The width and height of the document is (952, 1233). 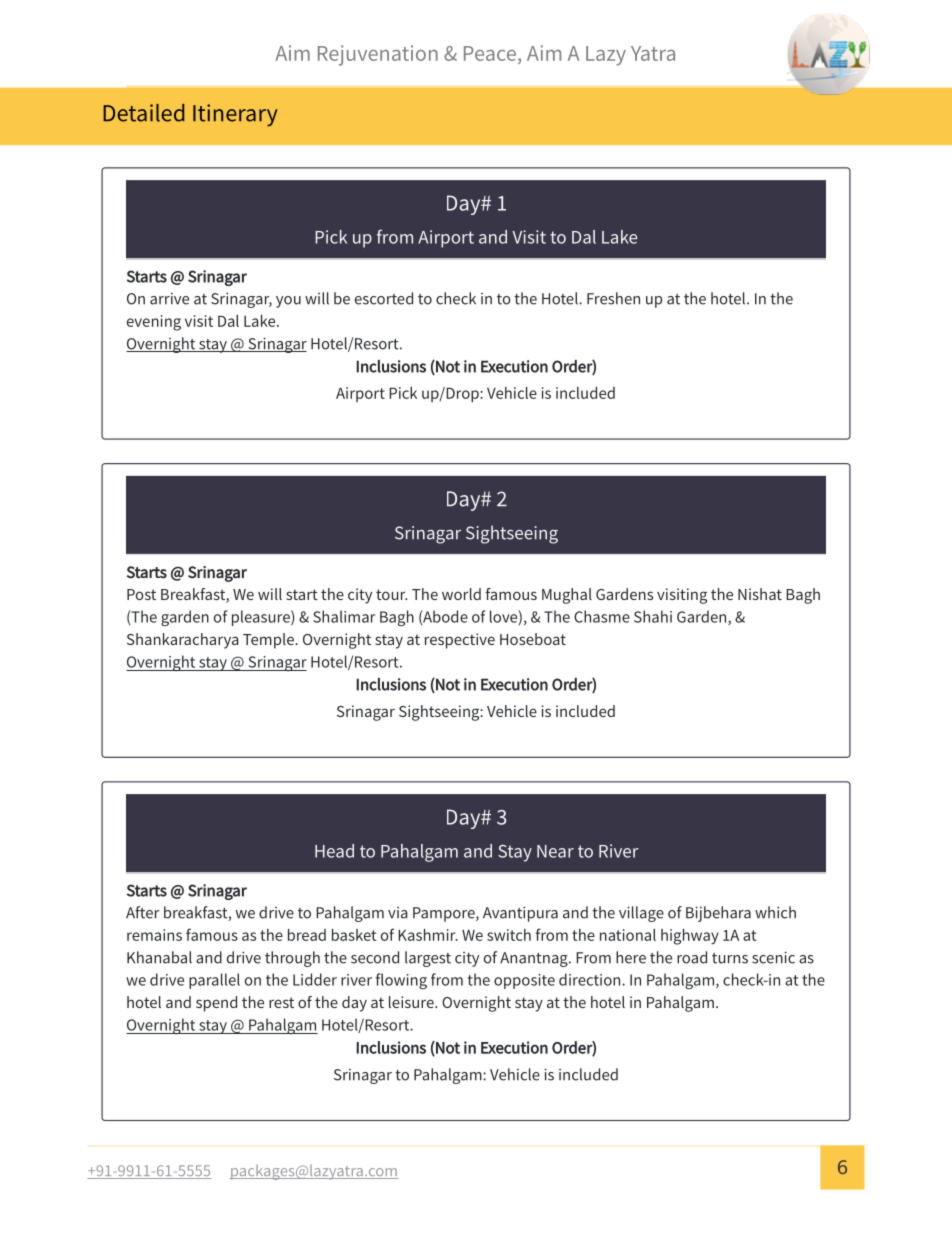 I want to click on Mughal, so click(x=567, y=596).
